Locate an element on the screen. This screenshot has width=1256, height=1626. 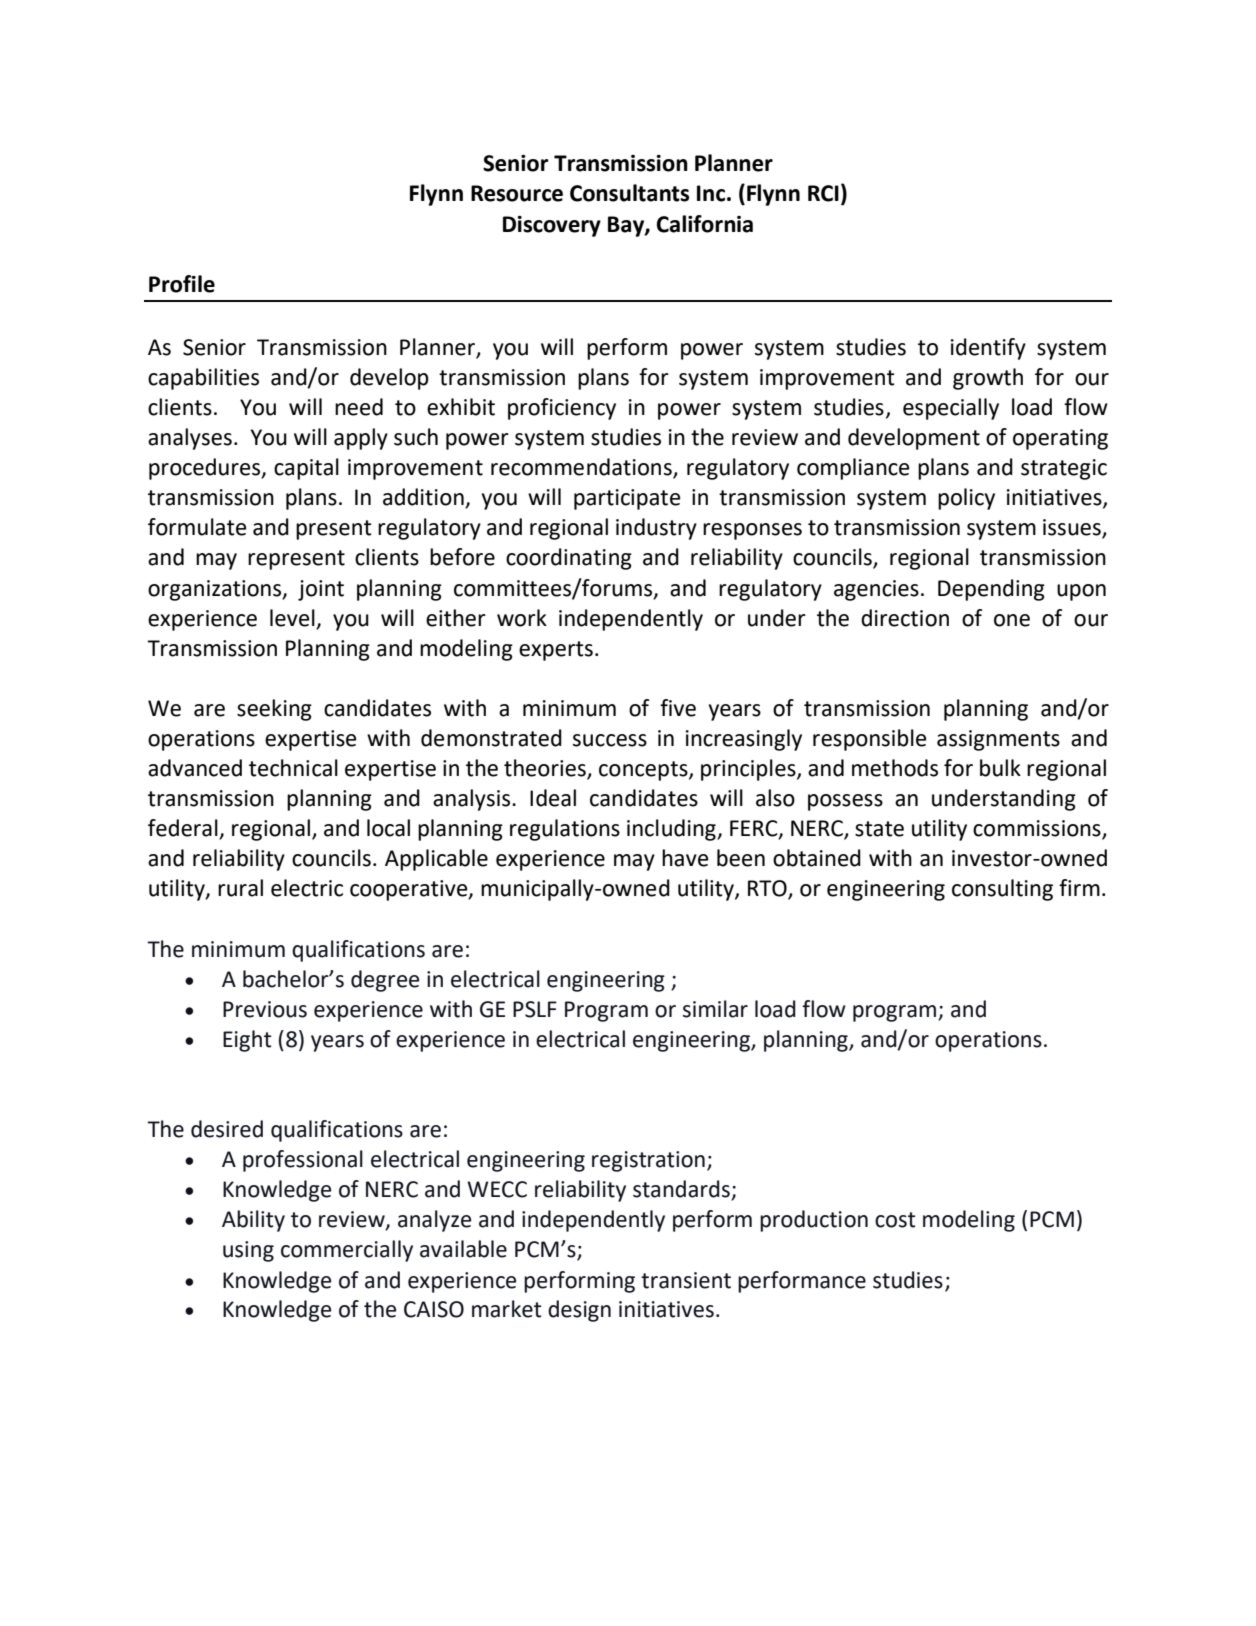
experts is located at coordinates (556, 651).
